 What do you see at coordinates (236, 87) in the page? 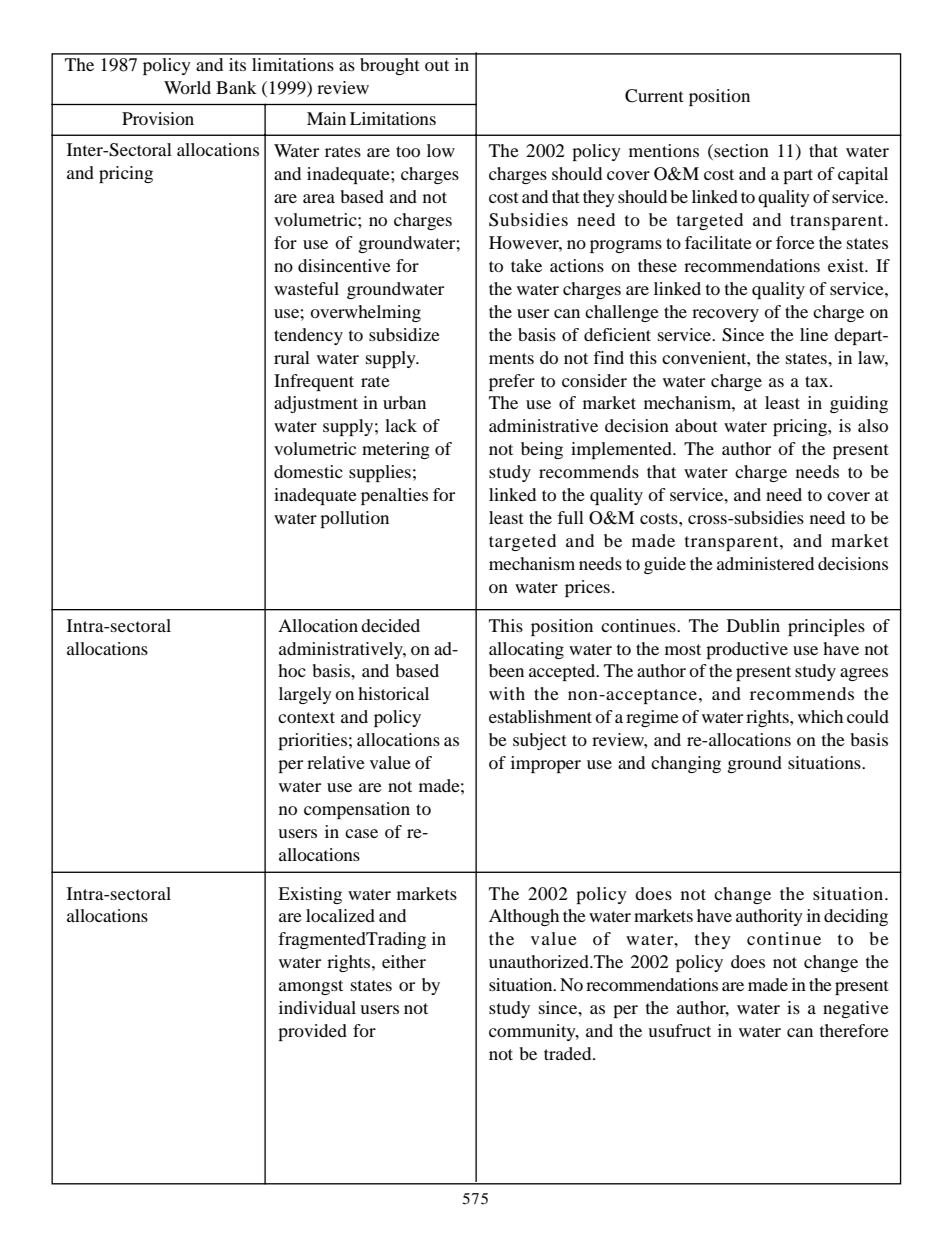
I see `Bank` at bounding box center [236, 87].
